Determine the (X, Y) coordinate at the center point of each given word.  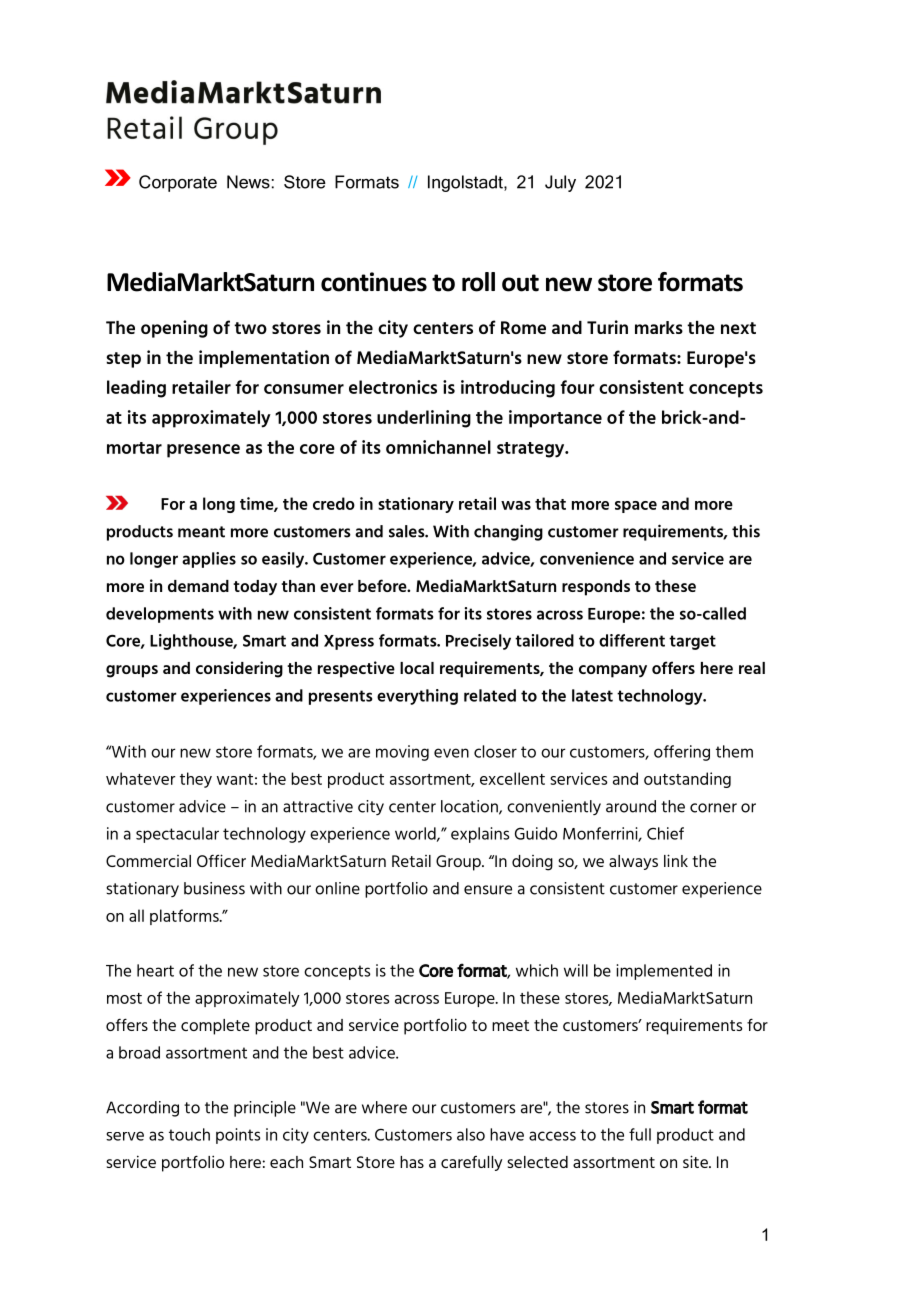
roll (478, 282)
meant (201, 532)
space (636, 507)
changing (508, 532)
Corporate (178, 183)
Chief (665, 833)
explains (480, 835)
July (560, 183)
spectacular (177, 835)
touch (189, 1134)
